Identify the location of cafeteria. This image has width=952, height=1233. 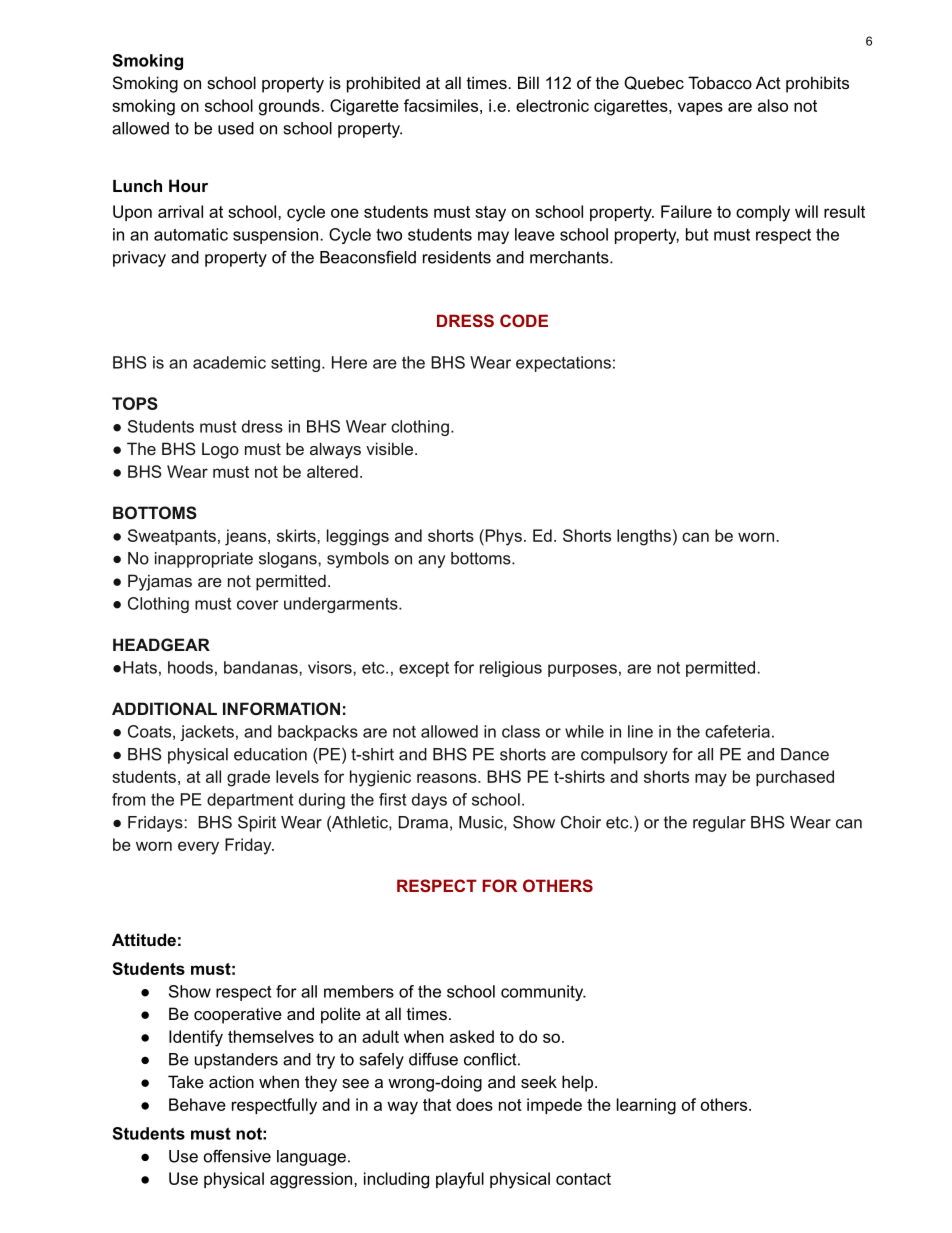
(737, 731).
